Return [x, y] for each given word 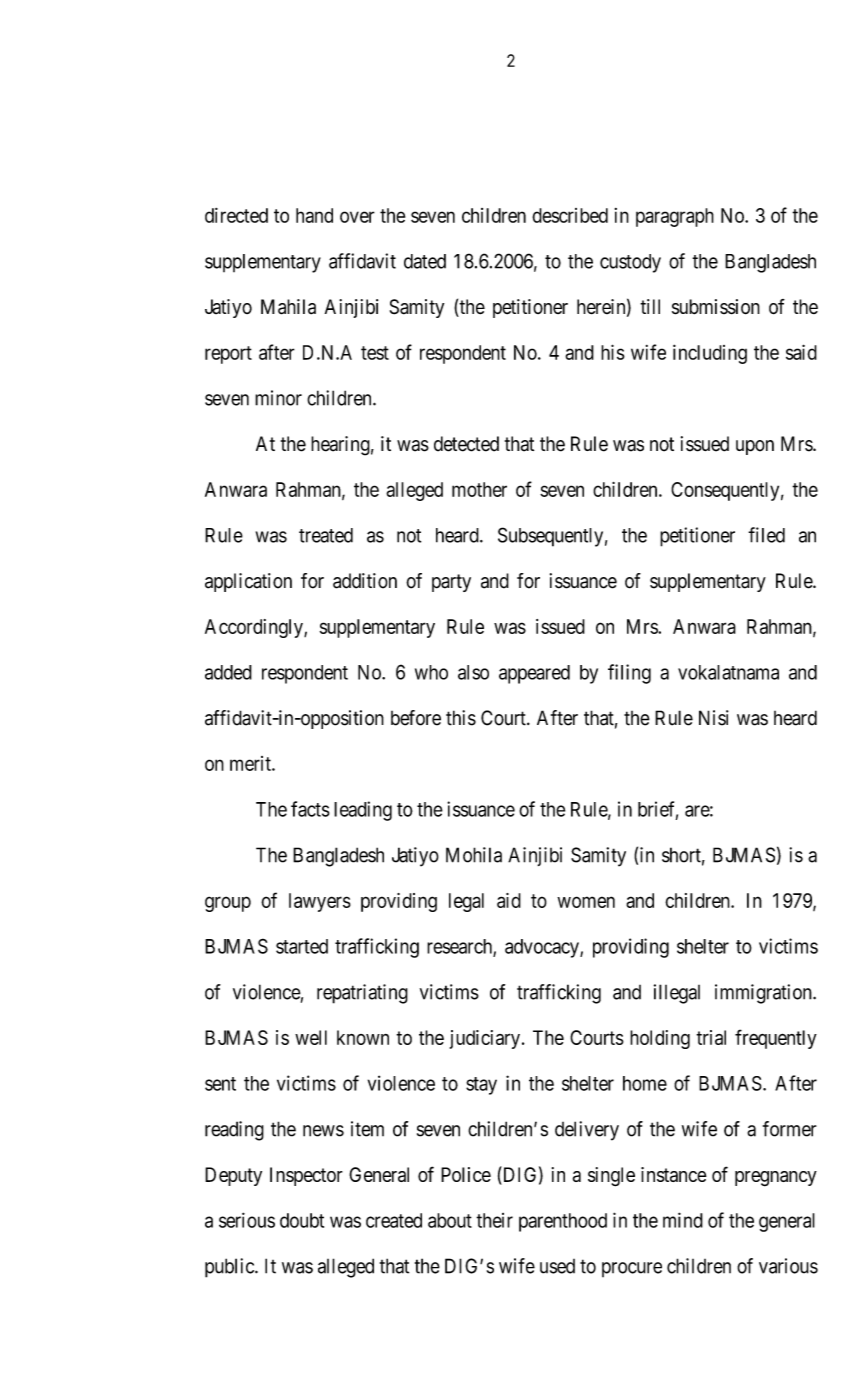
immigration [764, 994]
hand [314, 215]
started [302, 946]
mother [479, 489]
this [461, 718]
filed [766, 535]
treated [326, 535]
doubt [302, 1220]
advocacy [543, 948]
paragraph [675, 217]
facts [310, 809]
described [570, 215]
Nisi [714, 718]
